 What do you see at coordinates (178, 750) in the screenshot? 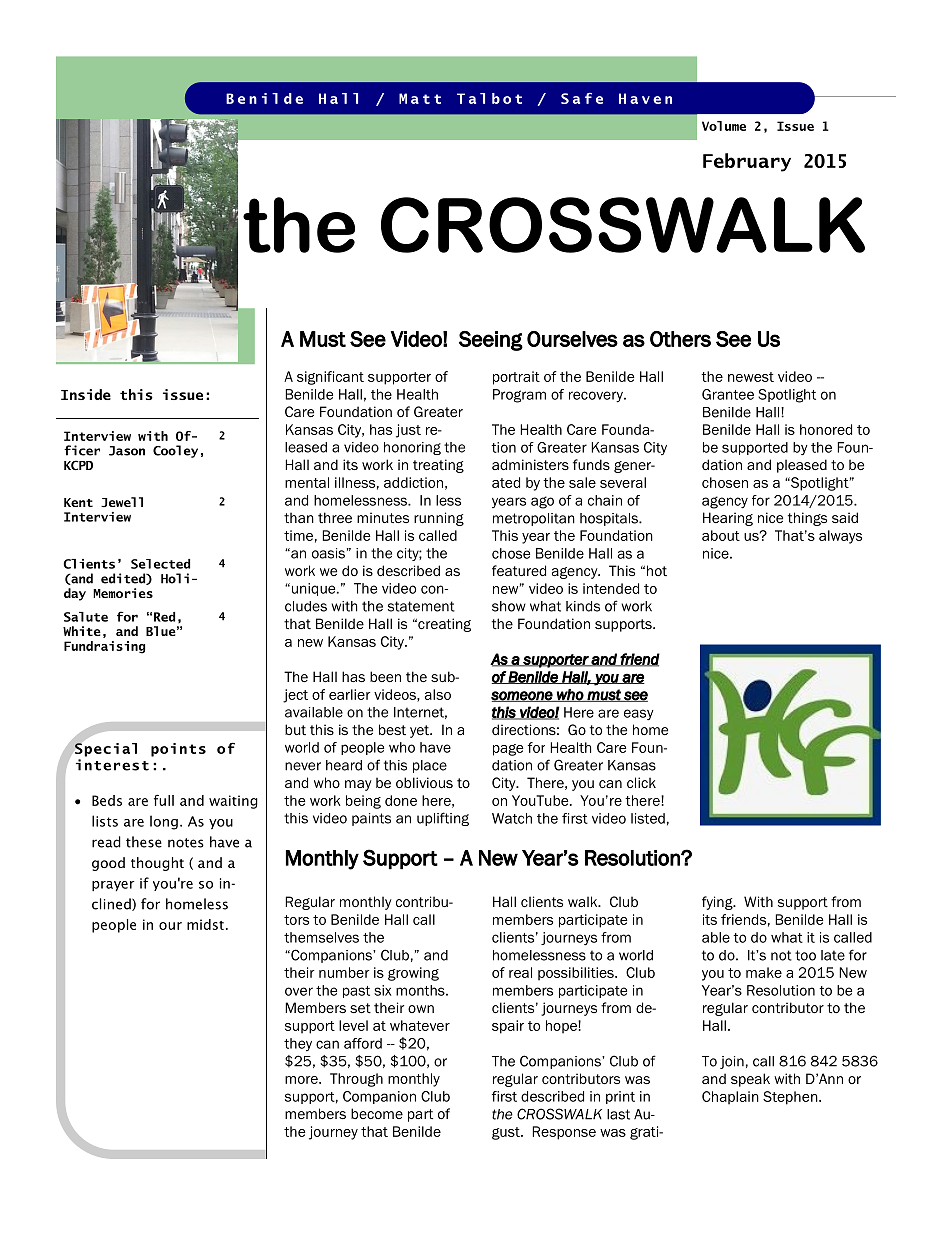
I see `points` at bounding box center [178, 750].
